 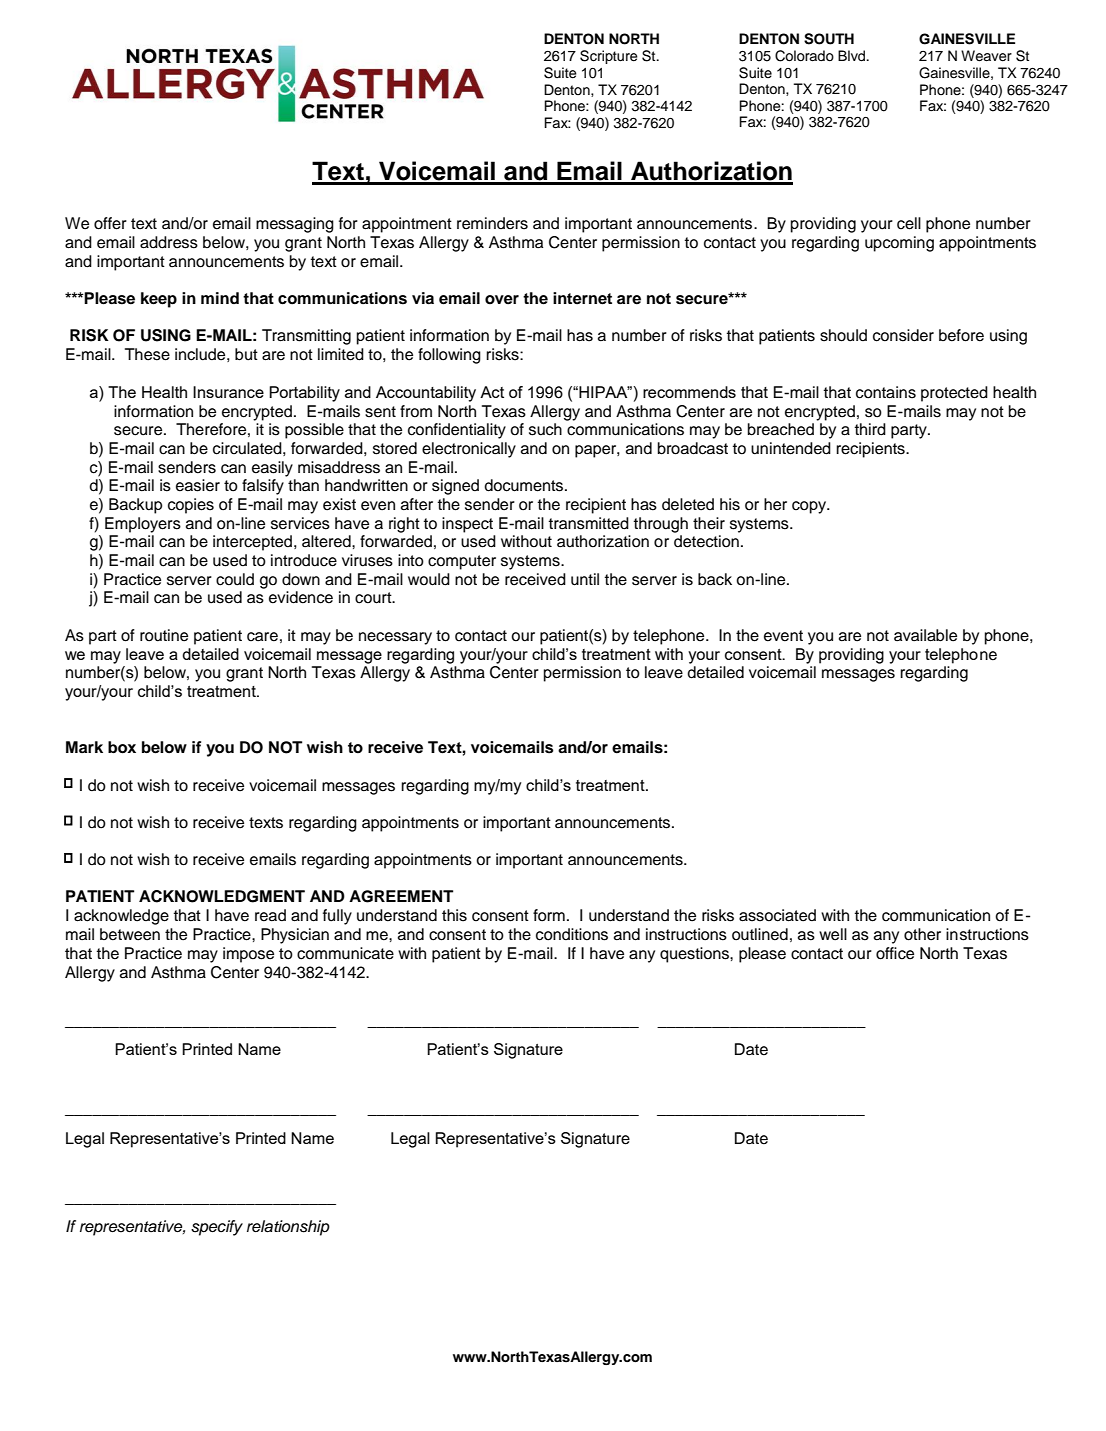 What do you see at coordinates (903, 335) in the image?
I see `consider` at bounding box center [903, 335].
